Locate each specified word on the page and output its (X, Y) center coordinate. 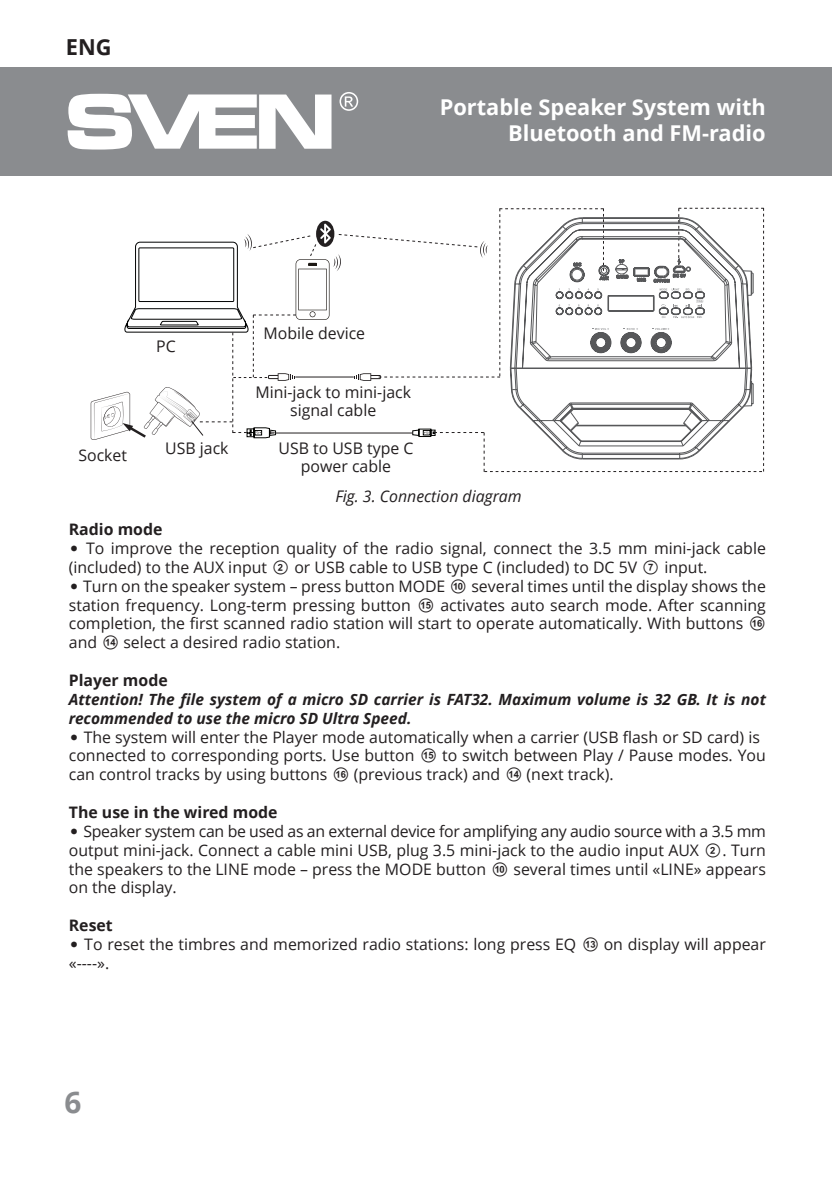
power (325, 469)
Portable (487, 106)
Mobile (288, 333)
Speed (386, 720)
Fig (346, 498)
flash (640, 737)
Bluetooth (562, 132)
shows (715, 586)
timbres (206, 944)
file (191, 701)
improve (142, 550)
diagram (492, 497)
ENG (88, 47)
